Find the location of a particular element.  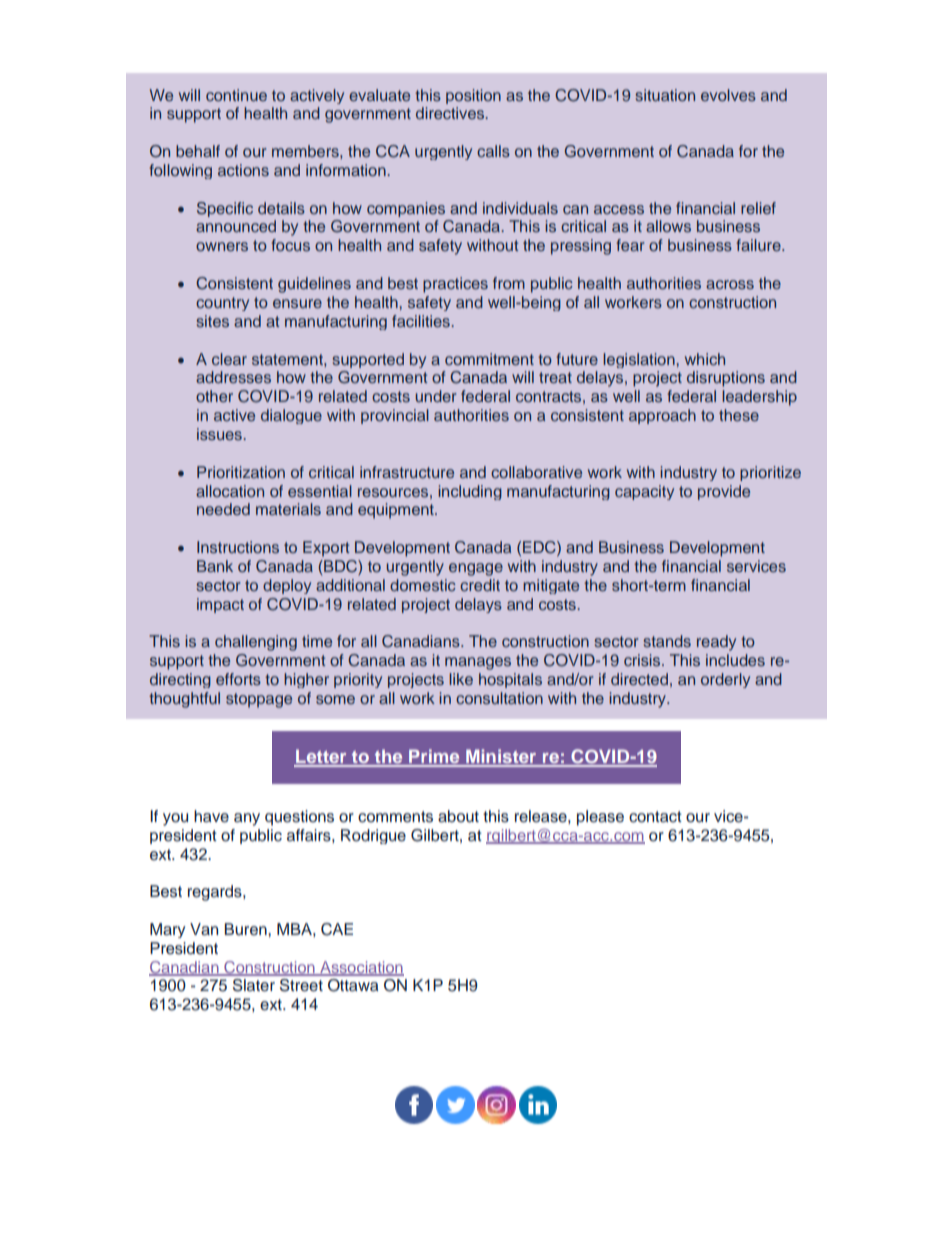

contact is located at coordinates (655, 817).
